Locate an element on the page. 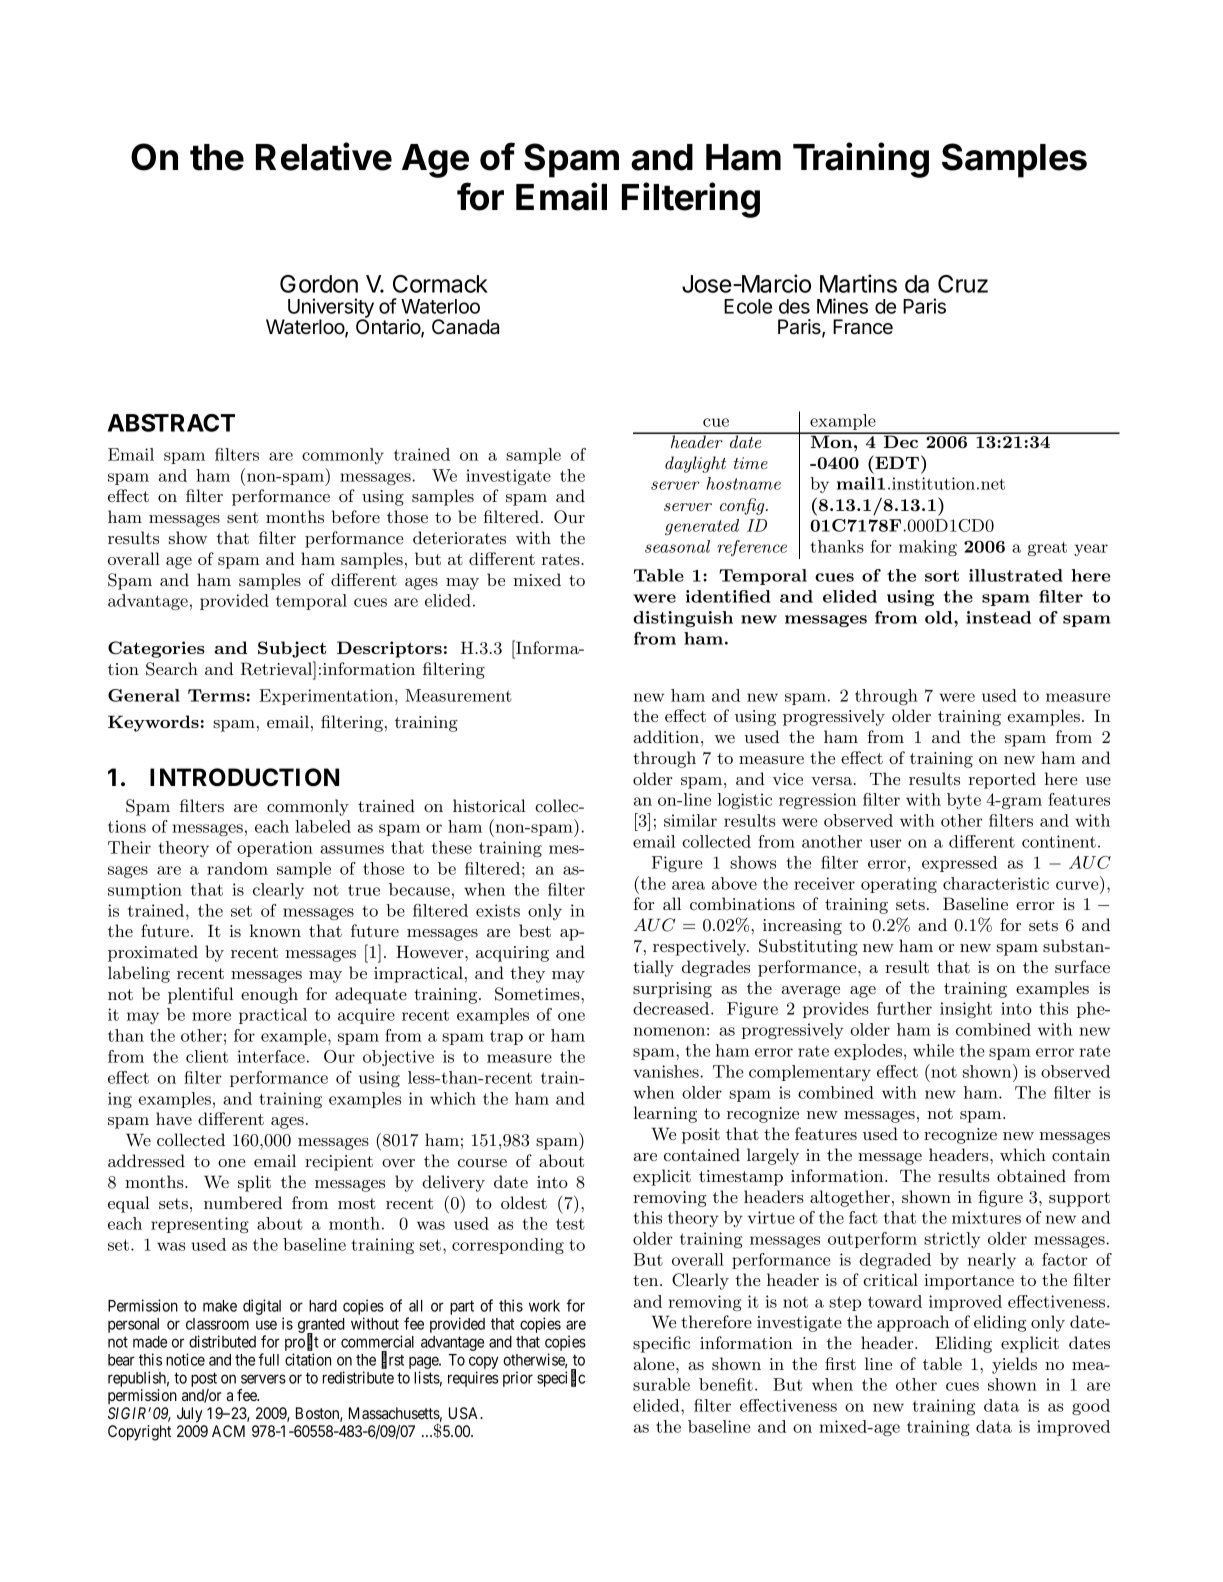 The height and width of the image is (1582, 1223). labeled is located at coordinates (323, 826).
